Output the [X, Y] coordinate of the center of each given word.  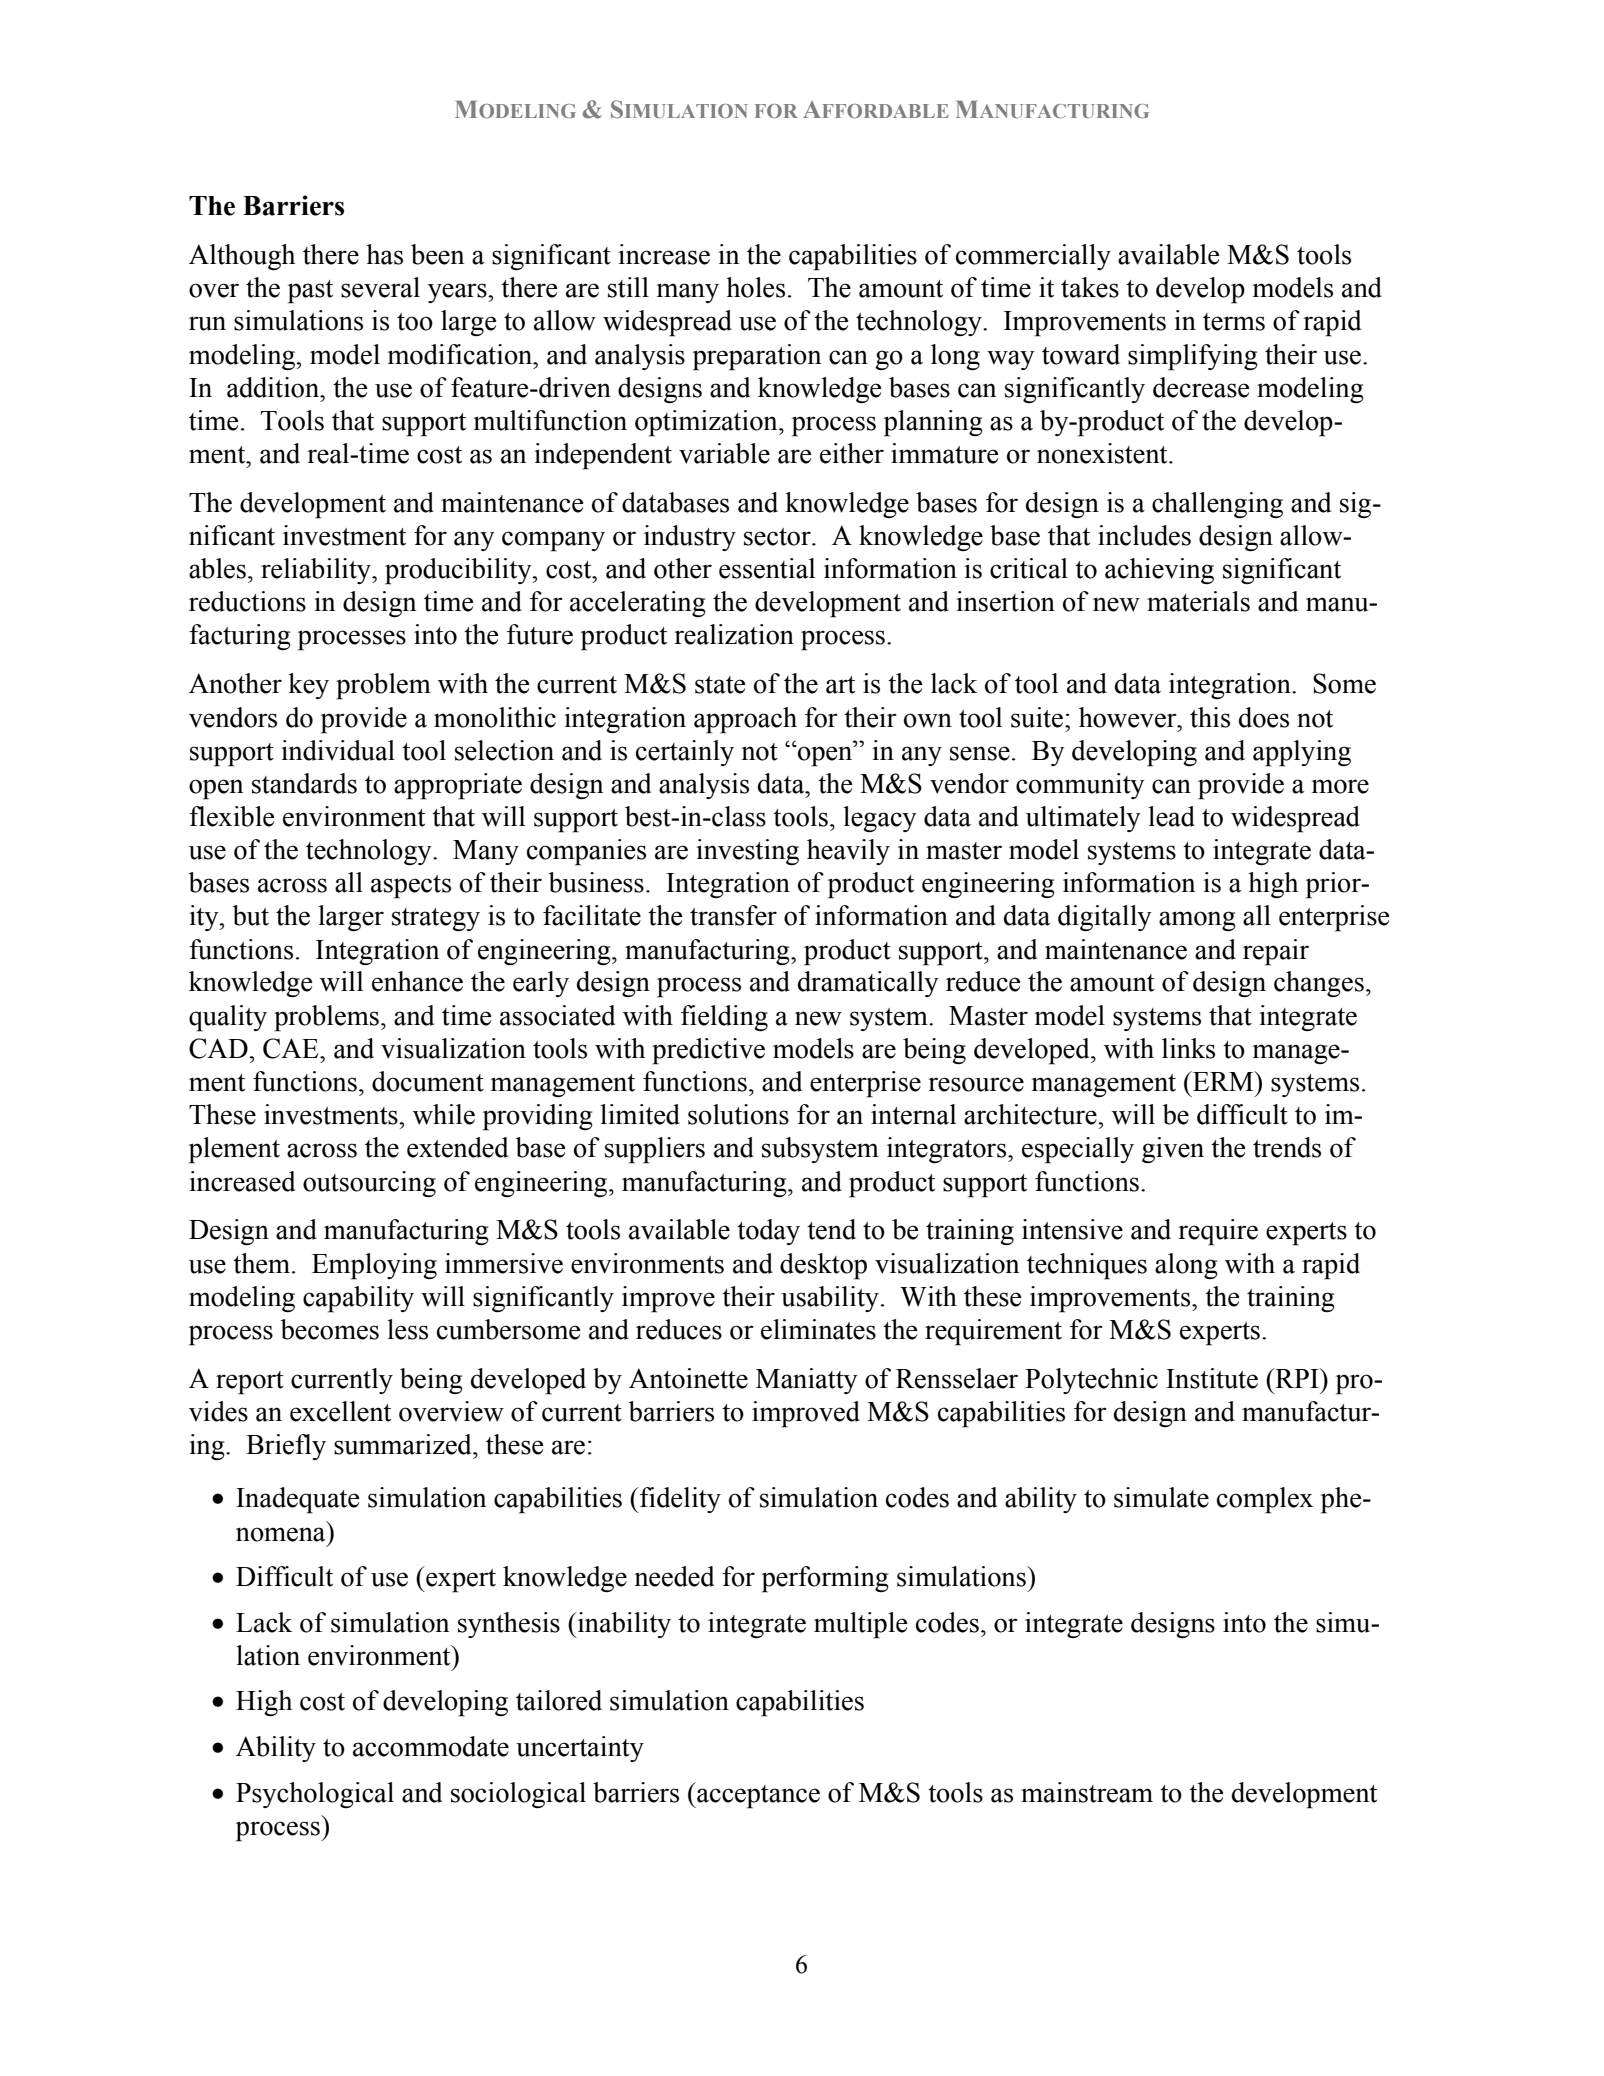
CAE [292, 1048]
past [310, 292]
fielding [724, 1018]
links [1188, 1048]
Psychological [315, 1795]
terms [1234, 322]
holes [755, 287]
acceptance [757, 1795]
